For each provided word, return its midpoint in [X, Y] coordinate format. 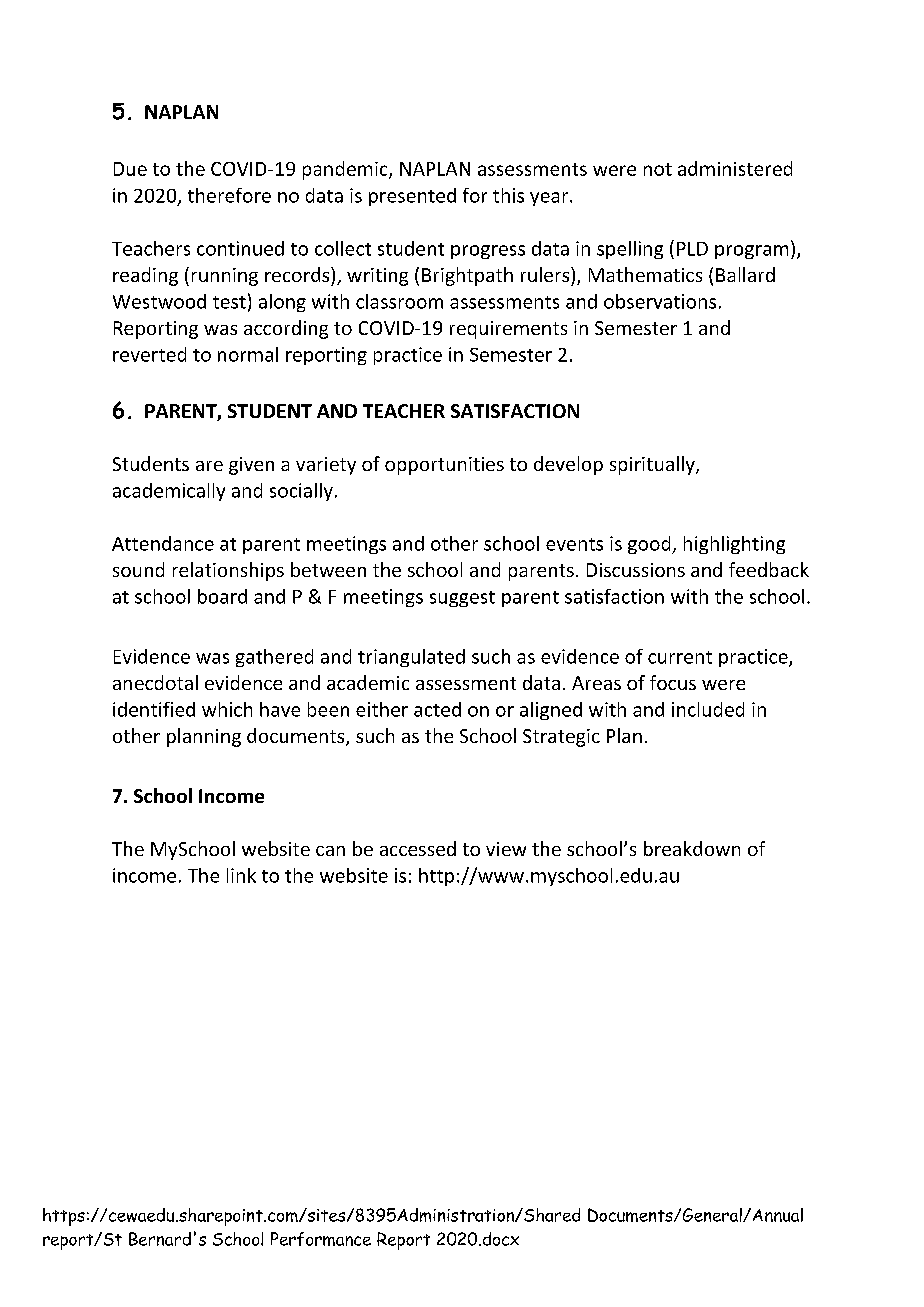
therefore [229, 195]
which [227, 709]
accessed [418, 848]
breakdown [692, 848]
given [251, 466]
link [241, 875]
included [708, 709]
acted [437, 709]
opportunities [444, 466]
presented [412, 197]
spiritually [653, 465]
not [658, 169]
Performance [321, 1239]
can [330, 851]
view [506, 849]
